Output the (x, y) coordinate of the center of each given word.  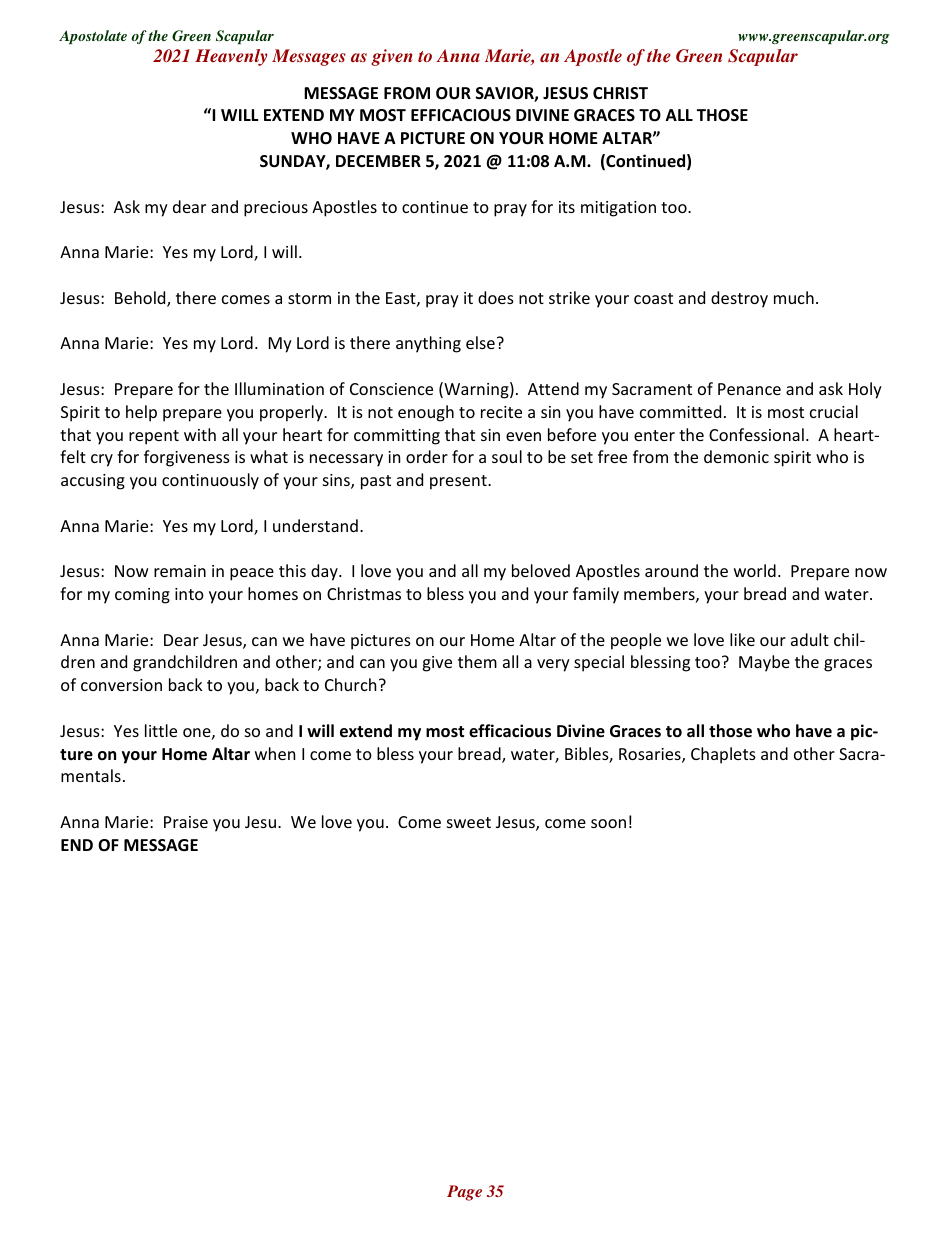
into (189, 594)
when (275, 753)
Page (464, 1193)
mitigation (618, 209)
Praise (186, 822)
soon (608, 823)
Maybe (764, 663)
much (794, 297)
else (480, 342)
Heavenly (231, 57)
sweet (469, 822)
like (742, 639)
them (477, 661)
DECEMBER (378, 161)
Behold (141, 299)
